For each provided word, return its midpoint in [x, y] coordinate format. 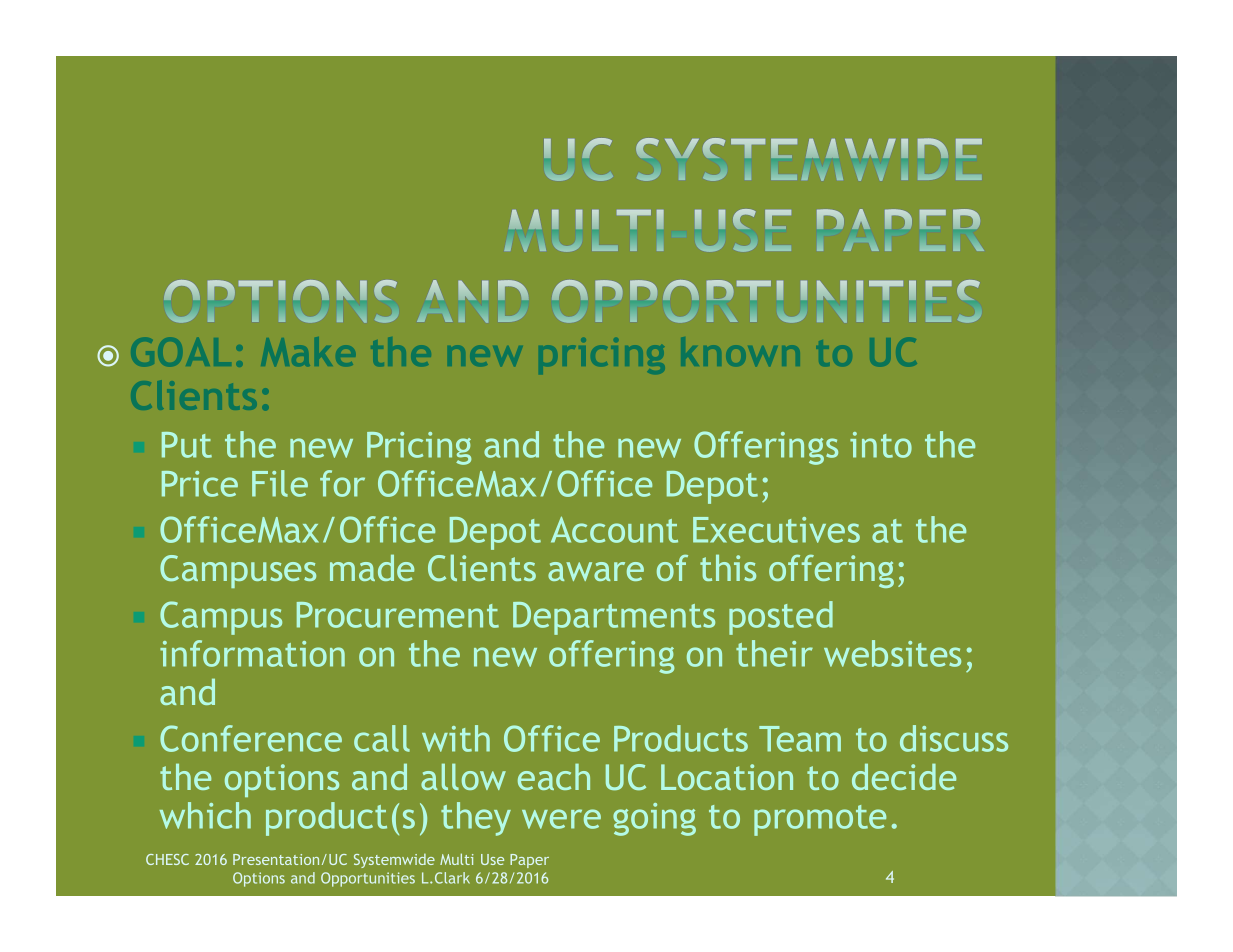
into [881, 445]
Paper [529, 861]
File [280, 483]
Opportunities [368, 879]
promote [820, 820]
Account [614, 529]
